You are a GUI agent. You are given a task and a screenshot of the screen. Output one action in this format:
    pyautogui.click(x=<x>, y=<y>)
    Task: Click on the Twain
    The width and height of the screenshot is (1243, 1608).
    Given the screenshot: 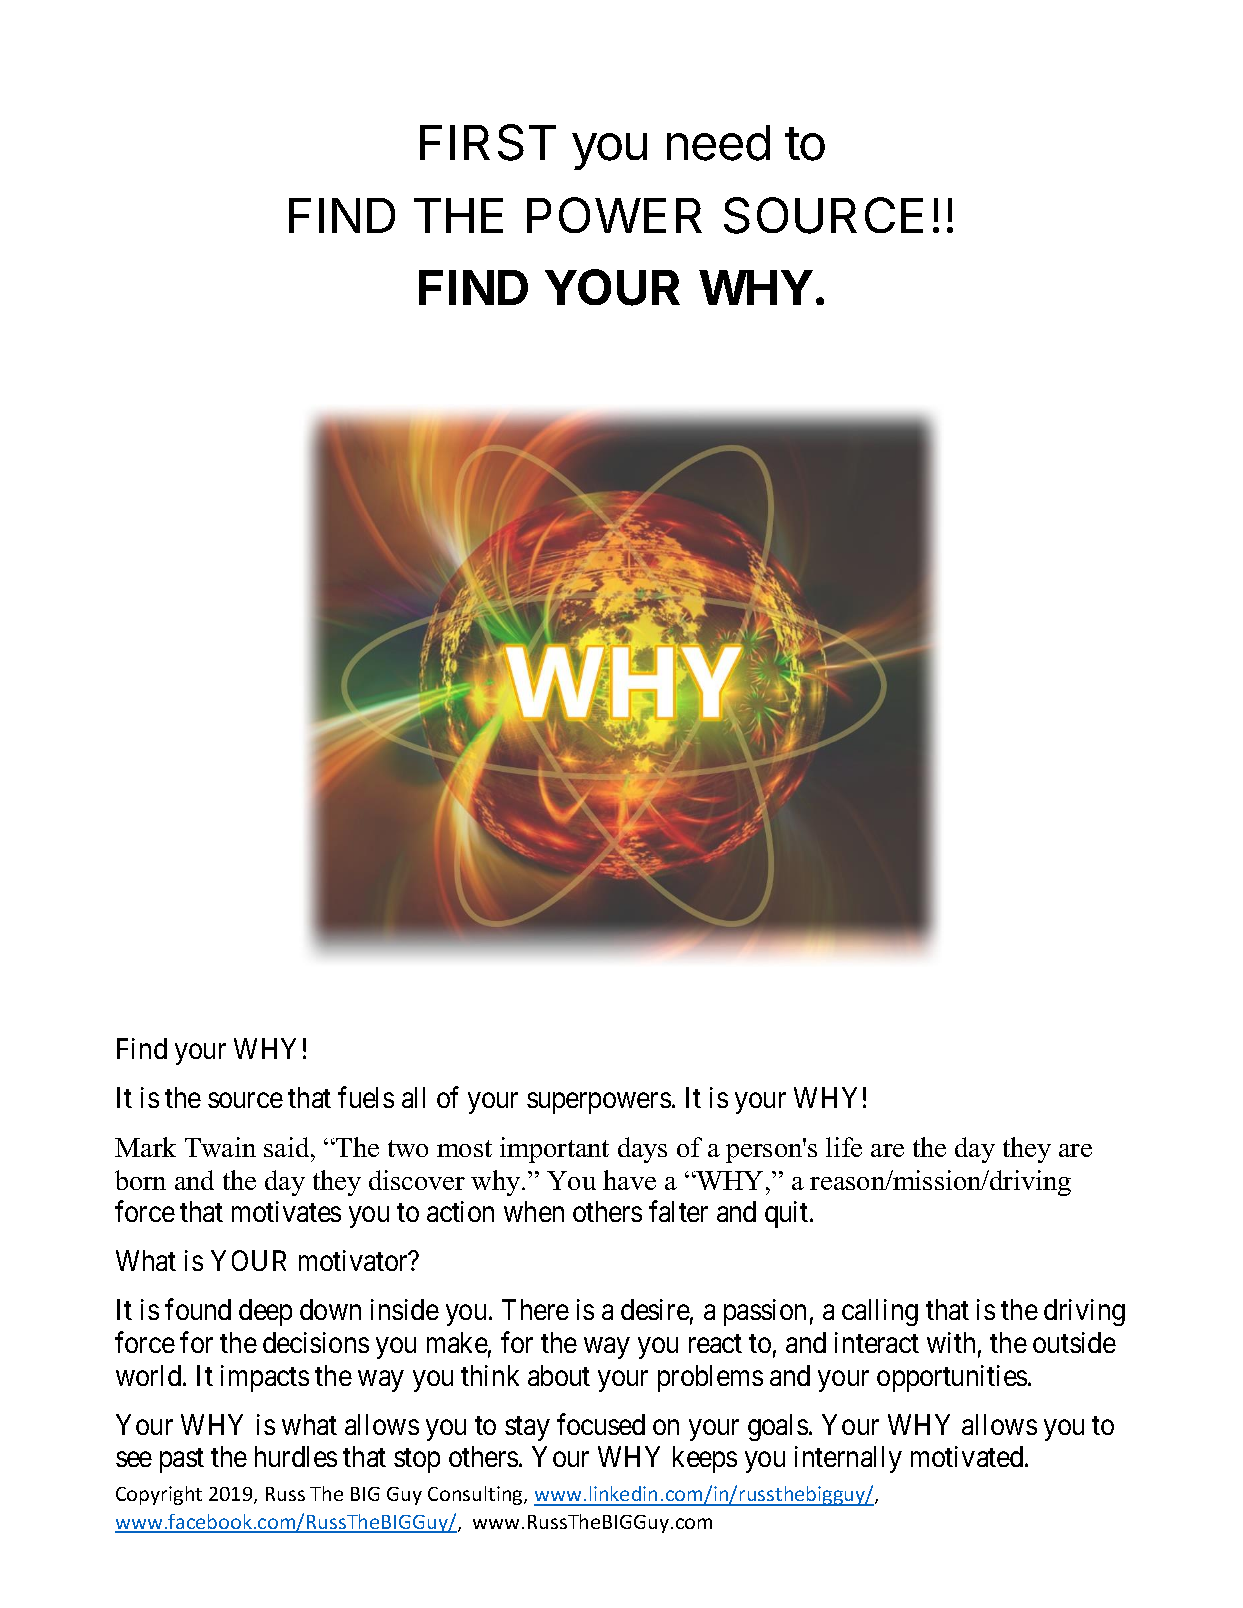 What is the action you would take?
    pyautogui.click(x=220, y=1147)
